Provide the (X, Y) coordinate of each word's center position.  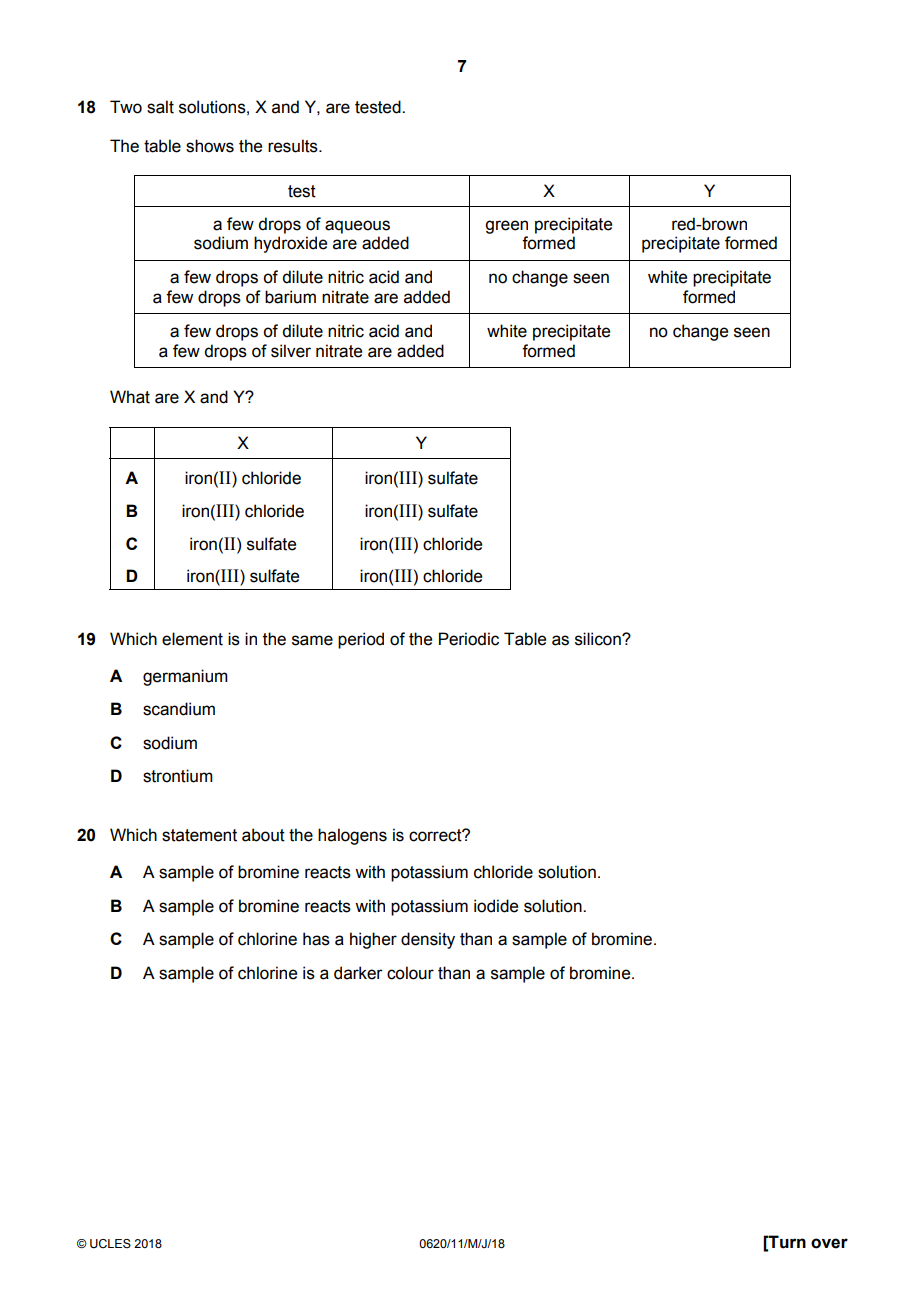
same (312, 640)
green (506, 227)
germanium (185, 677)
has (316, 939)
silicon (599, 639)
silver (291, 351)
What (130, 397)
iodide (496, 906)
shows (210, 146)
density (428, 940)
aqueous (357, 227)
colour (410, 973)
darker (358, 973)
